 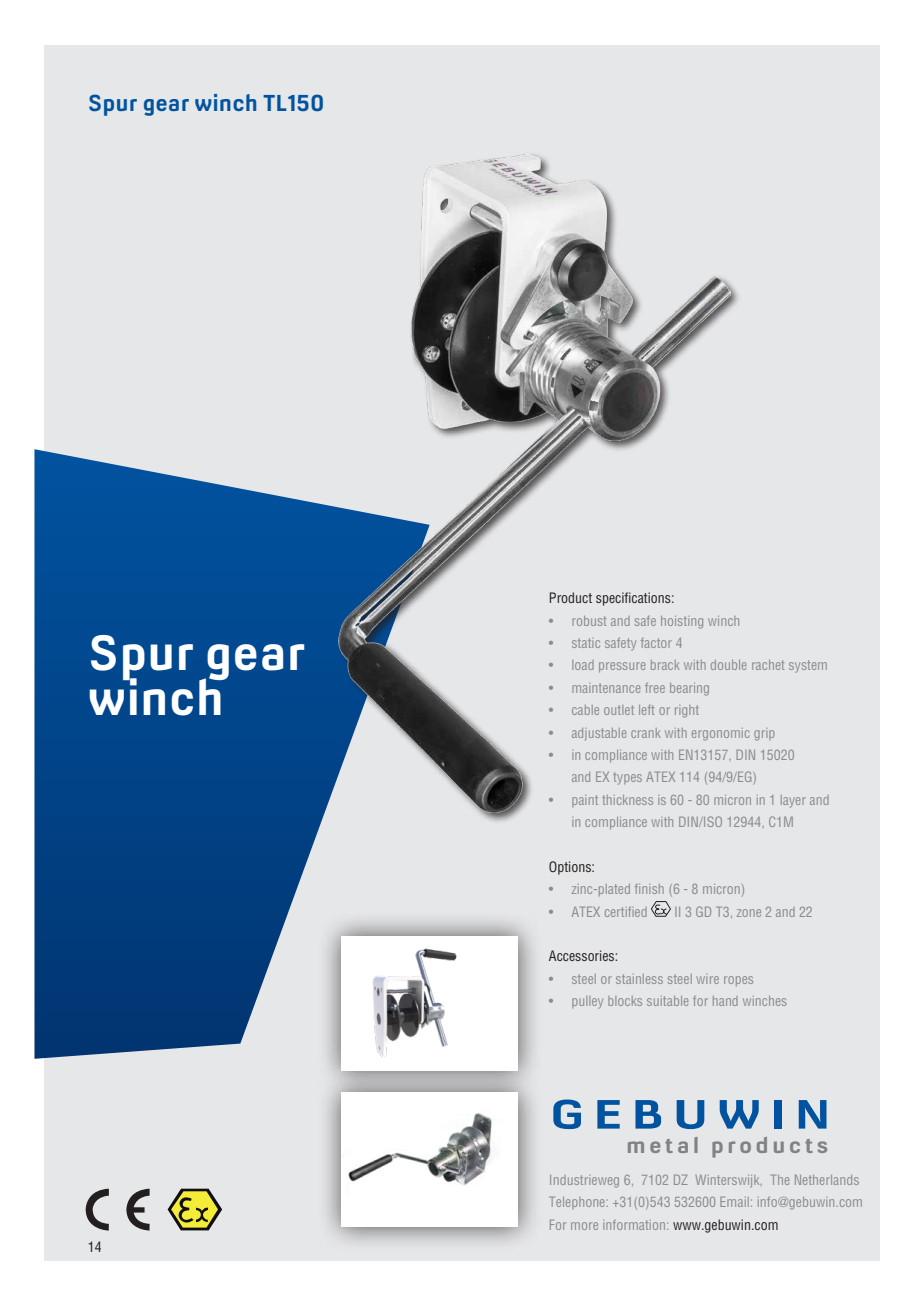 I want to click on hand, so click(x=725, y=1001).
